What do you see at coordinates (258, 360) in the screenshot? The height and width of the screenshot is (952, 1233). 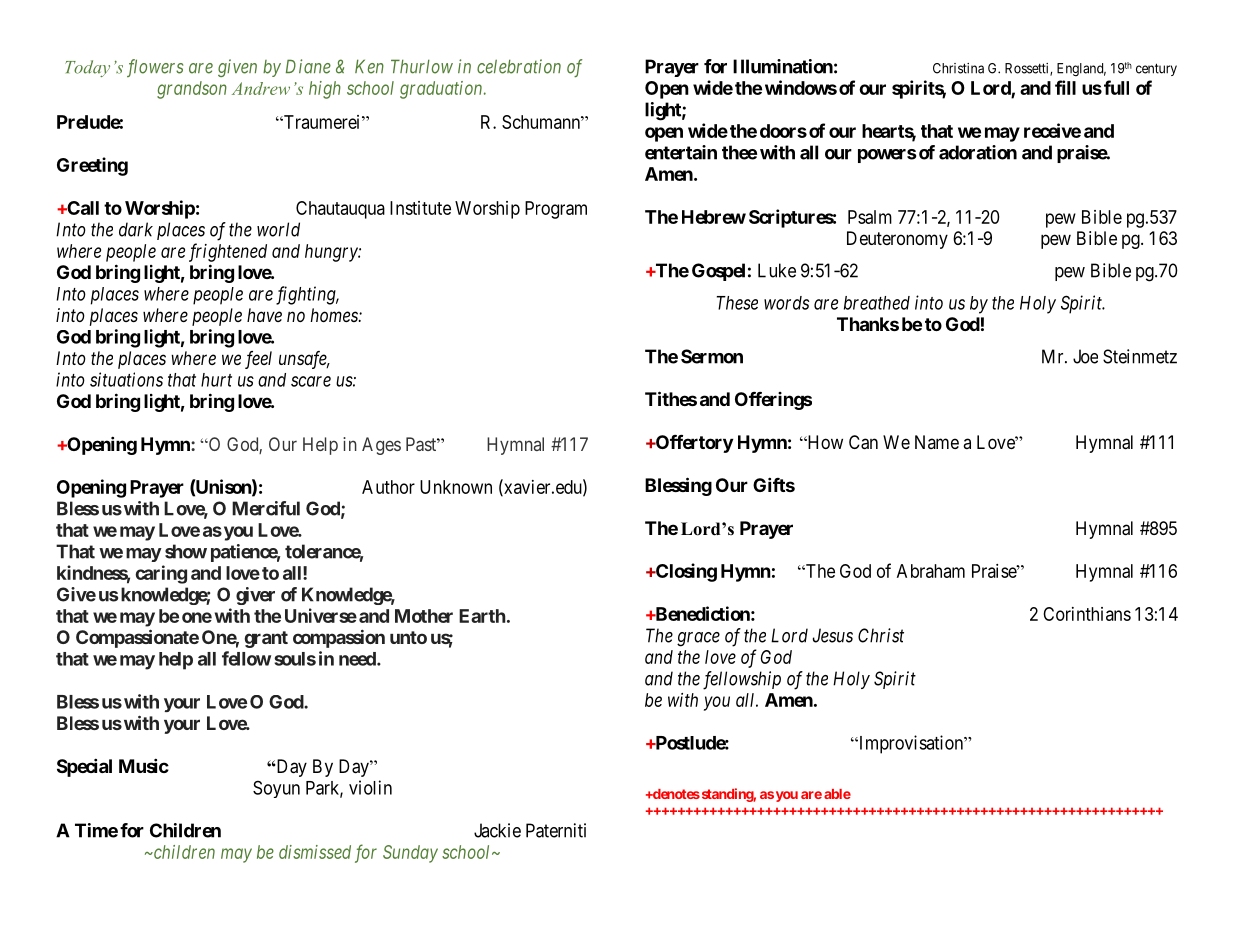 I see `feel` at bounding box center [258, 360].
